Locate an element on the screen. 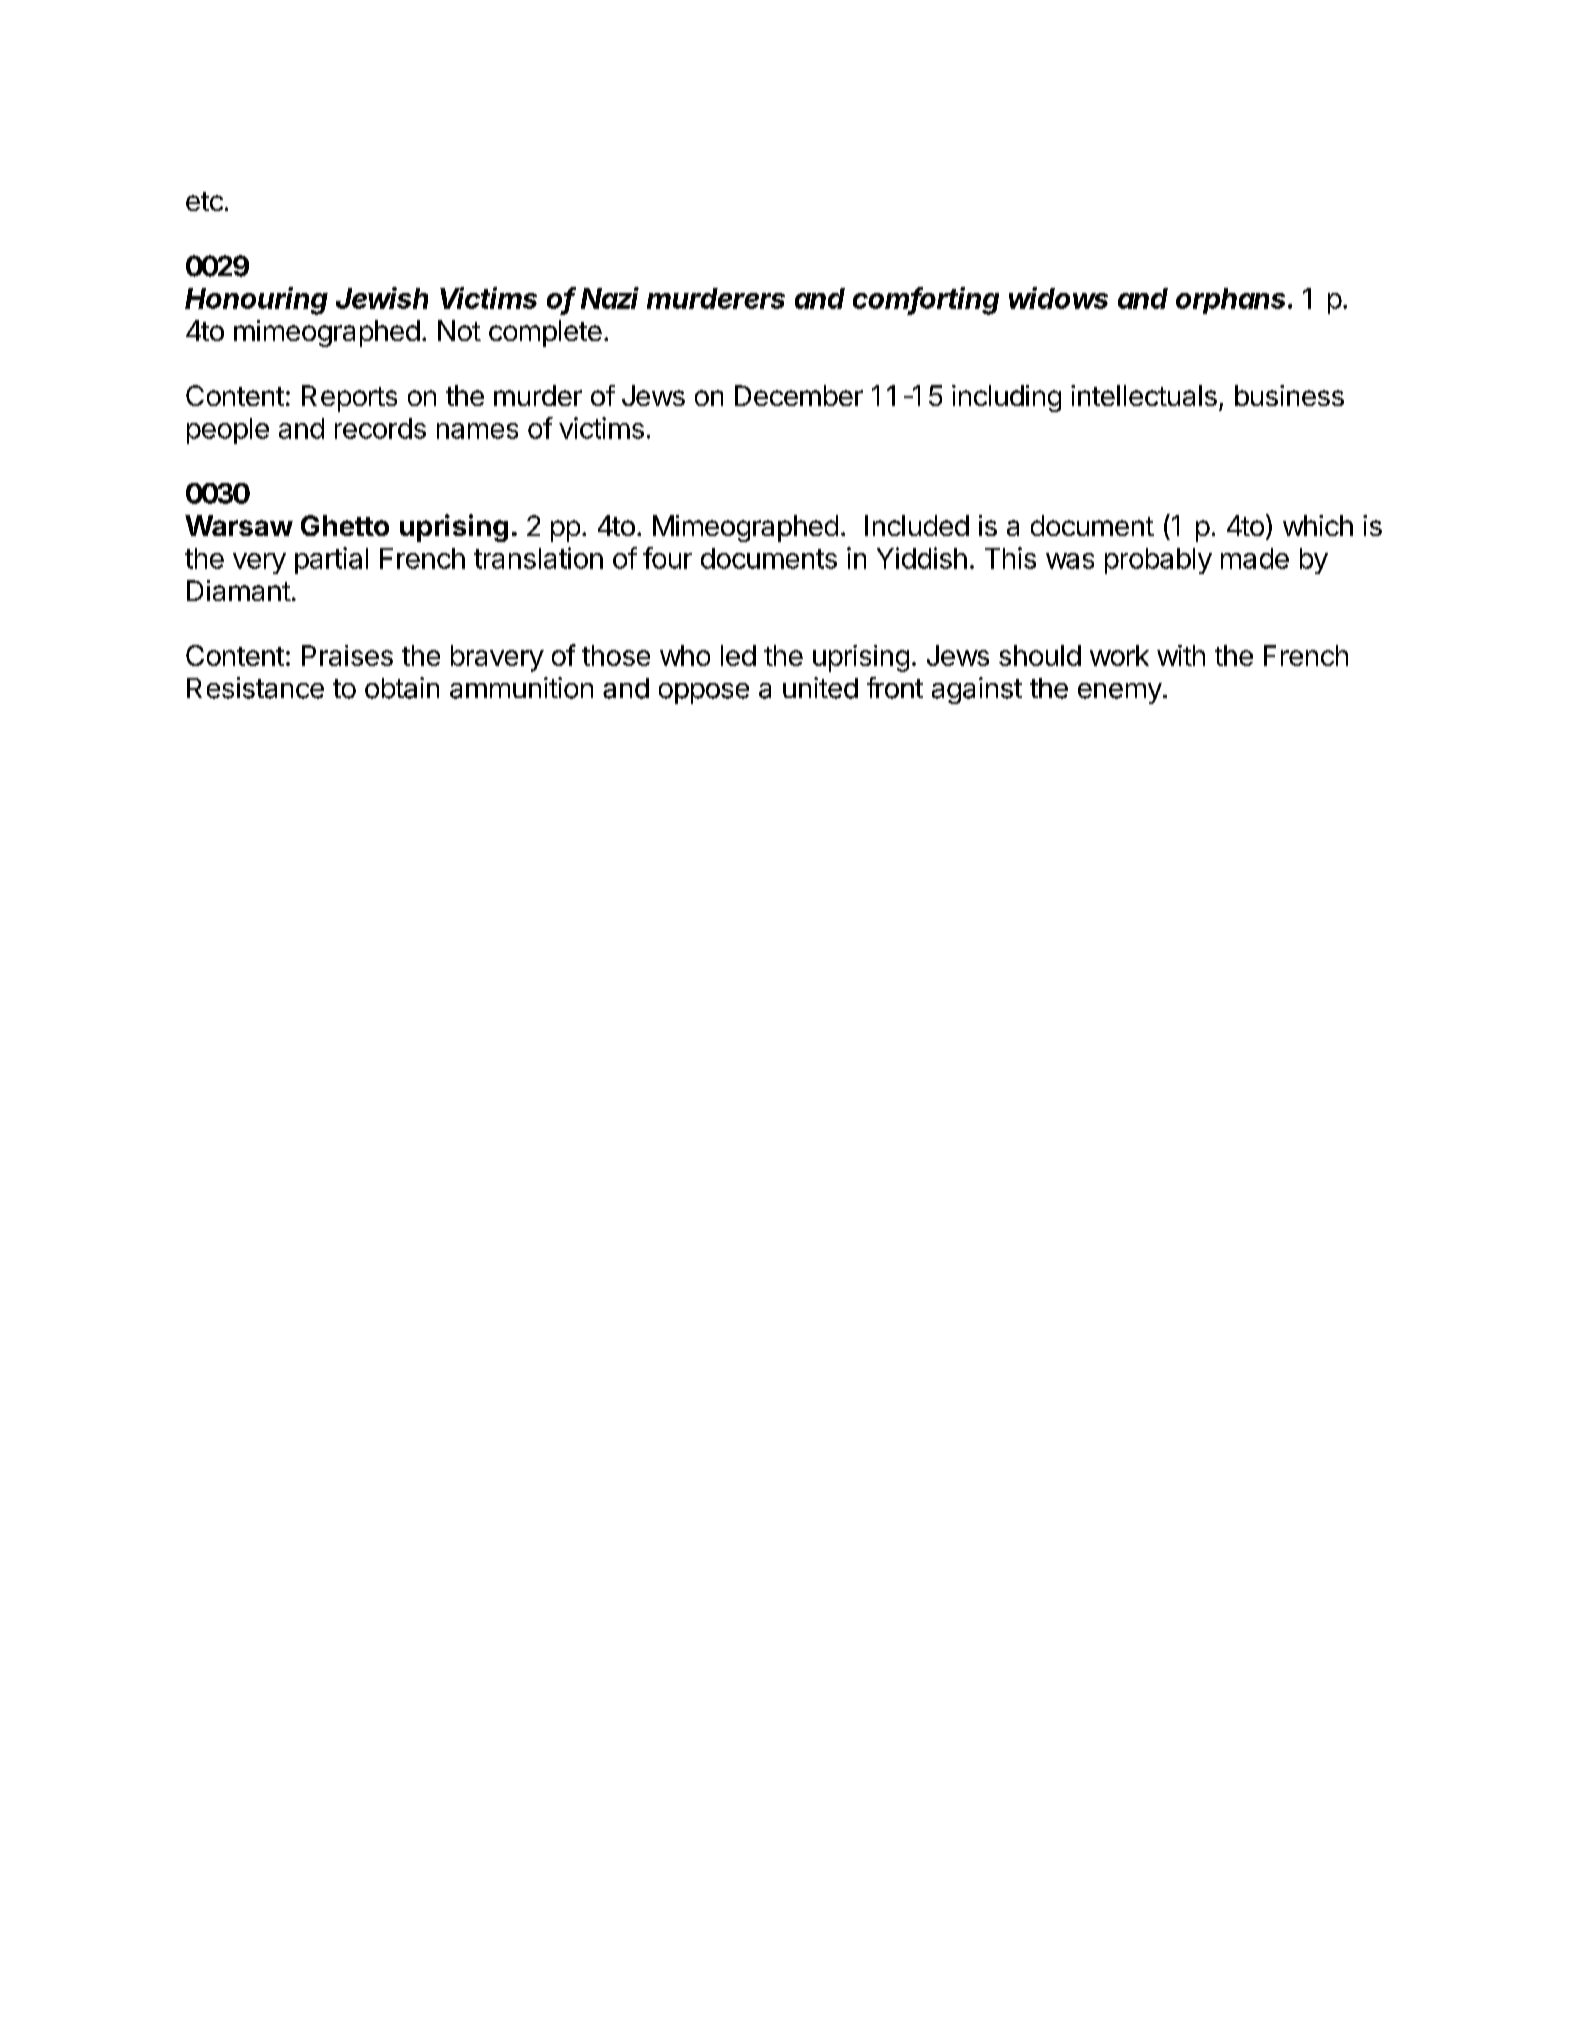  enemy is located at coordinates (1120, 693).
